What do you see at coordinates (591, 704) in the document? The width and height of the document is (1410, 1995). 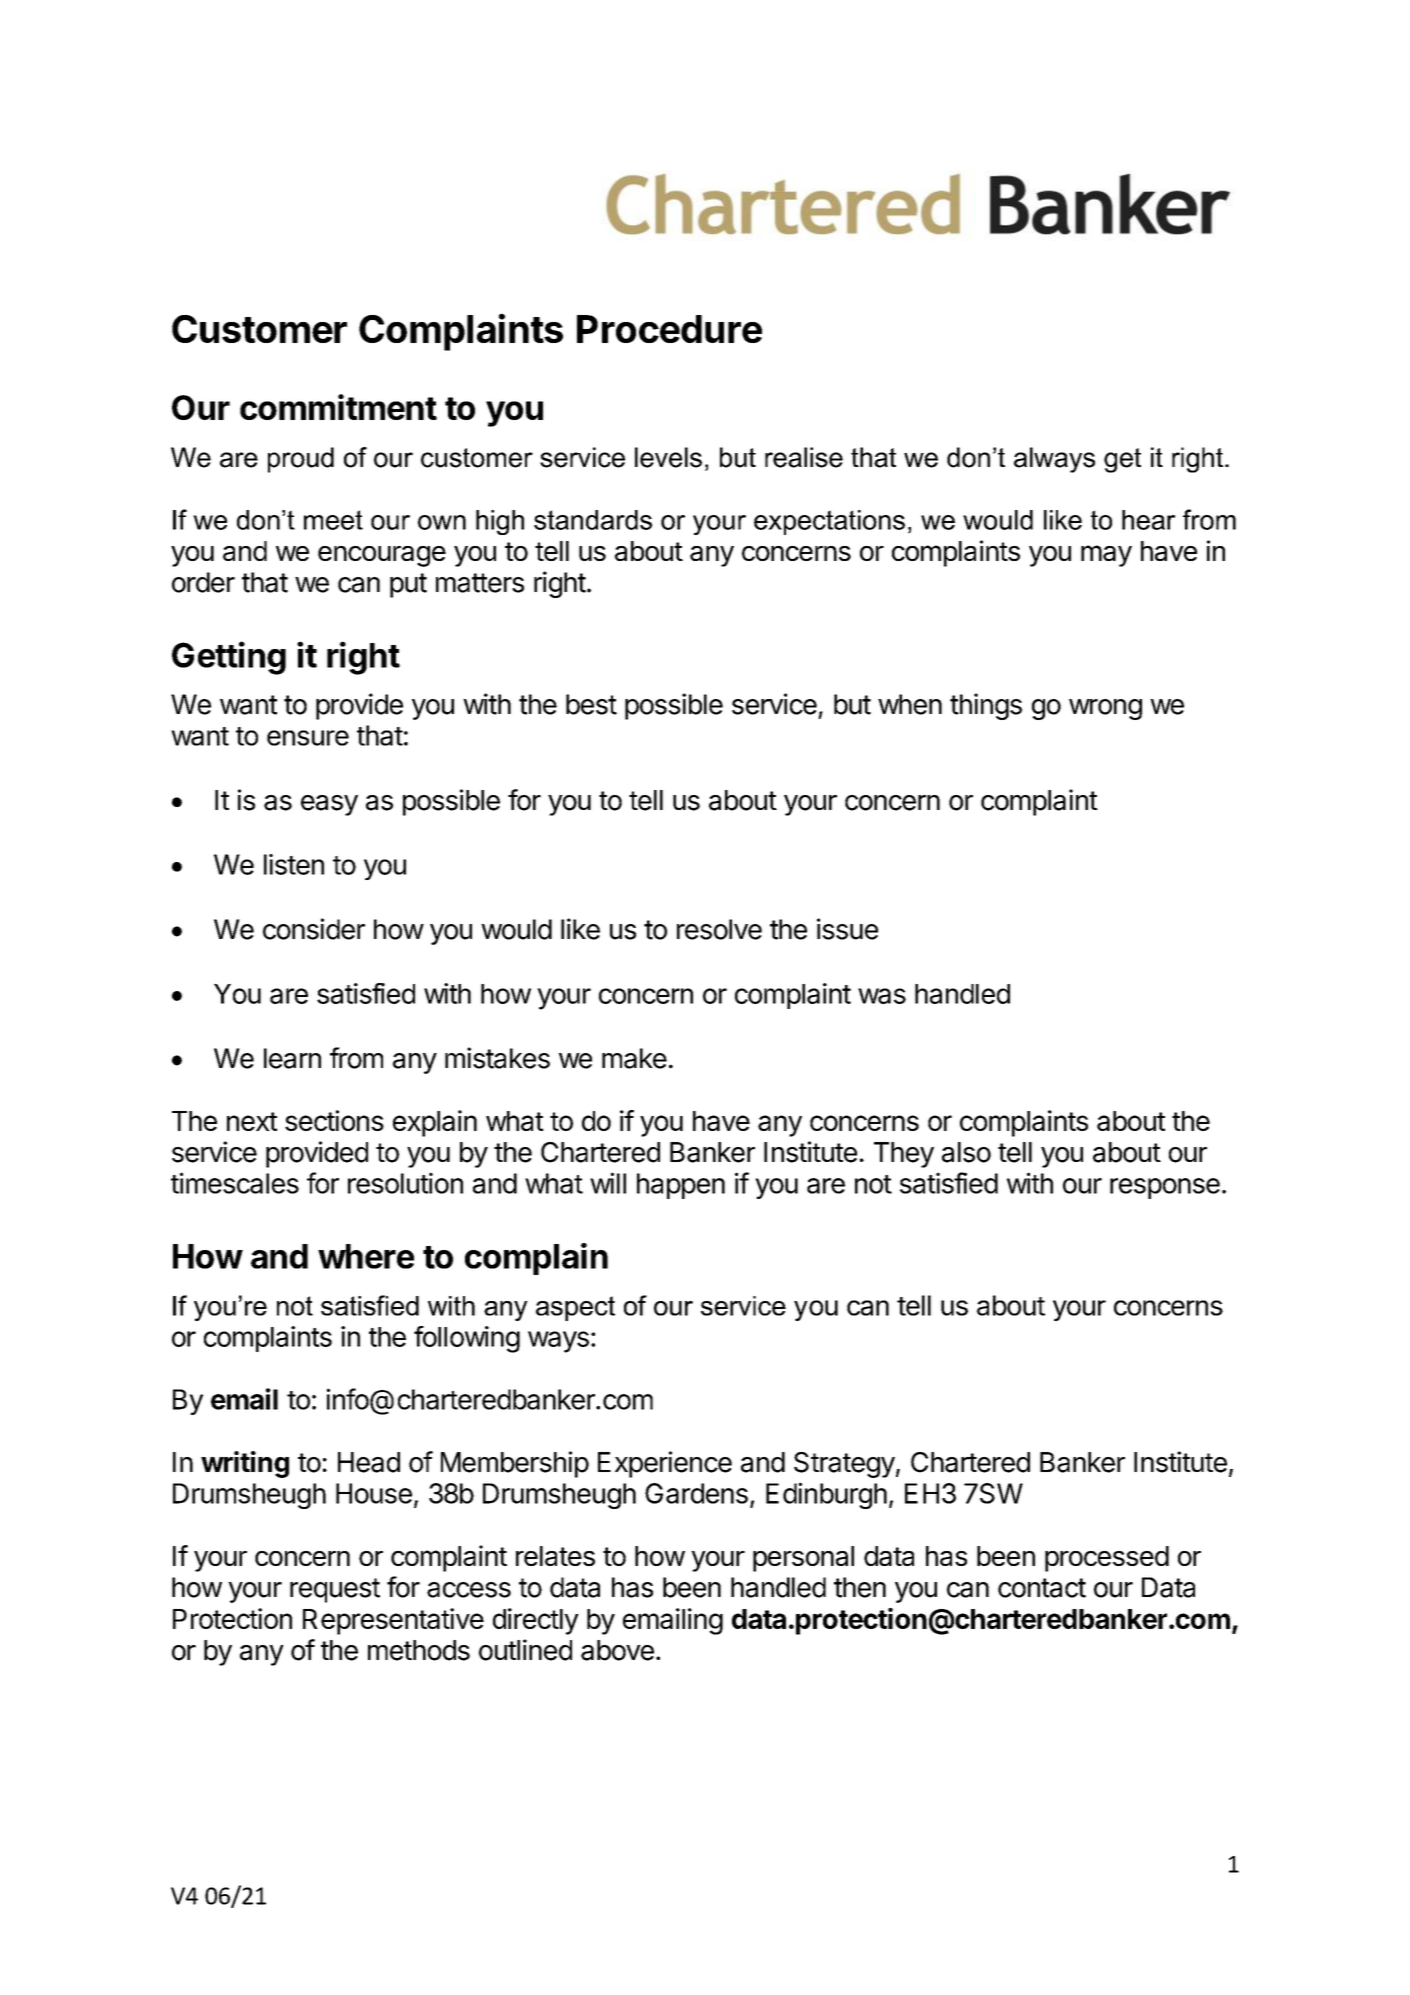 I see `best` at bounding box center [591, 704].
